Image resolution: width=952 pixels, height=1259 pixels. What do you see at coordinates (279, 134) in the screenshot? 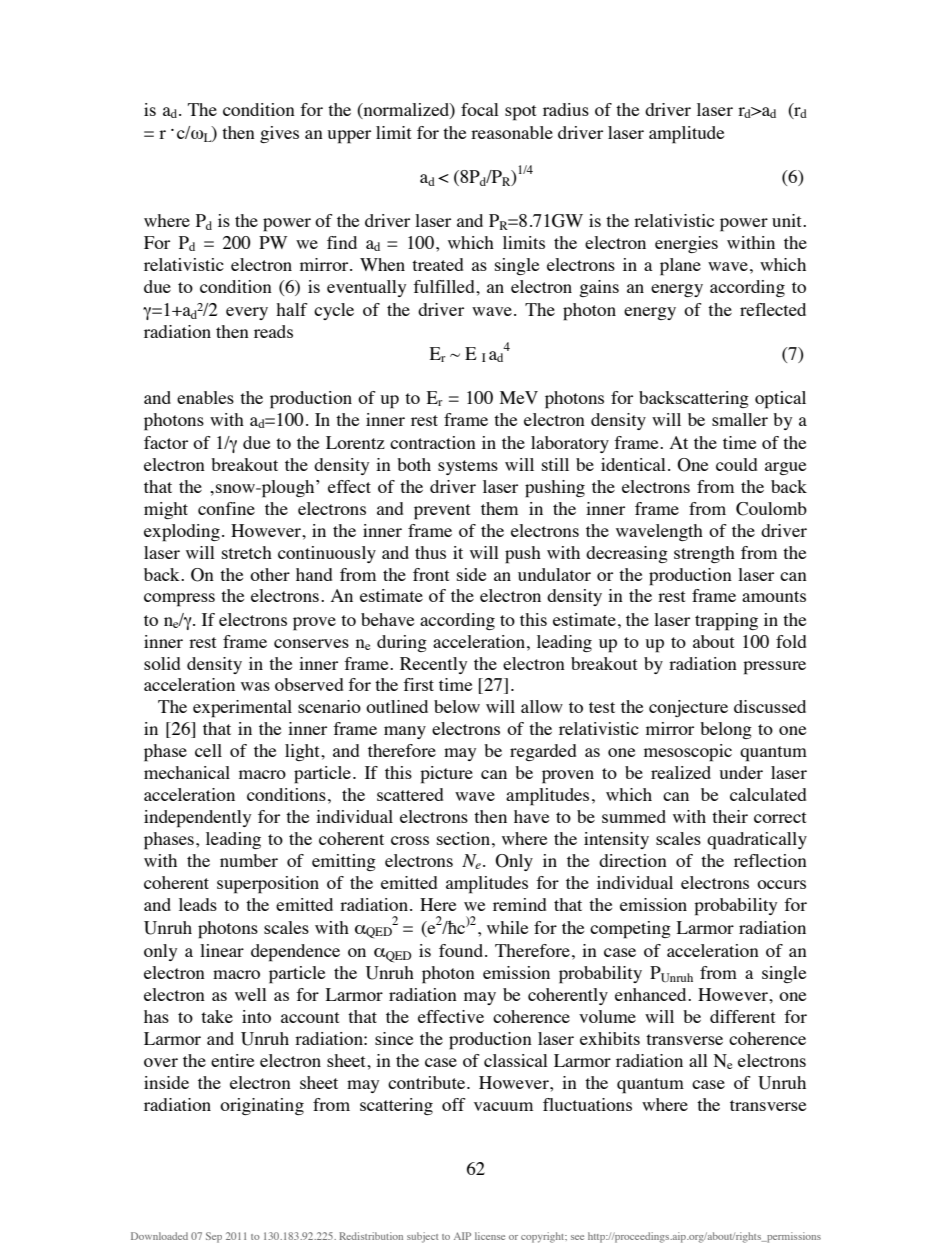
I see `gives` at bounding box center [279, 134].
